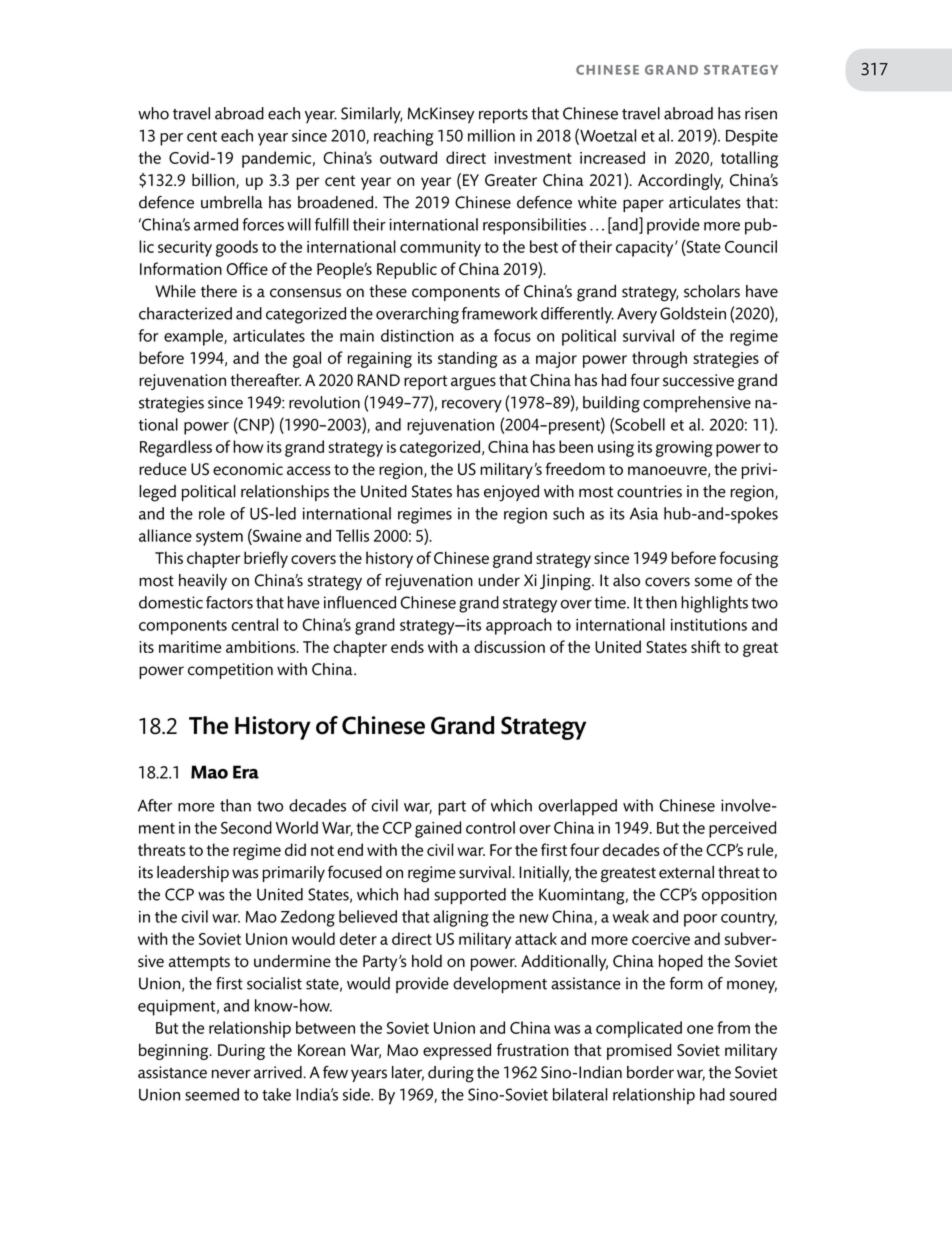  I want to click on than, so click(235, 805).
